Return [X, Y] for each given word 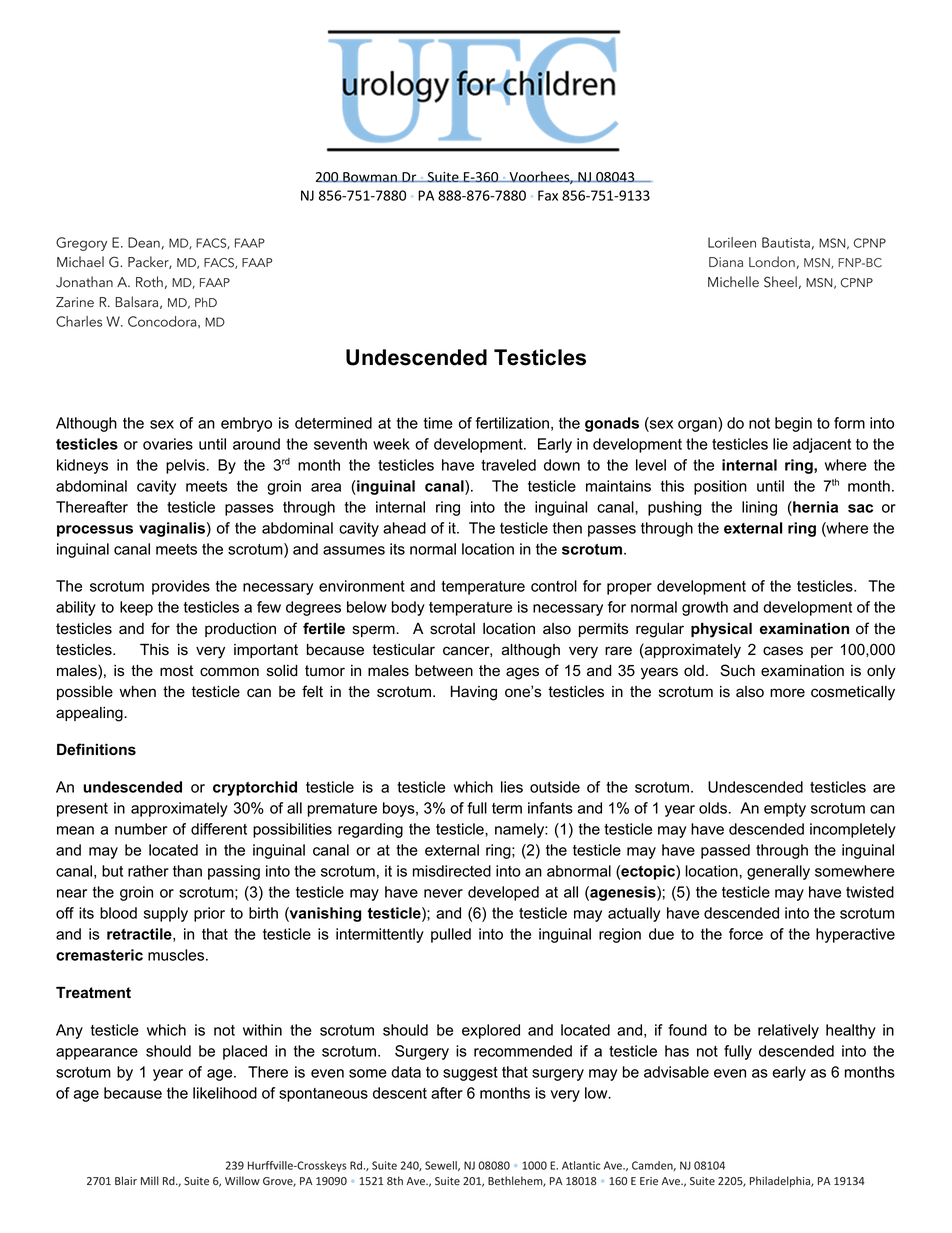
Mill [150, 1180]
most [176, 671]
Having [474, 693]
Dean [144, 242]
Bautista [786, 242]
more [787, 693]
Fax [548, 195]
